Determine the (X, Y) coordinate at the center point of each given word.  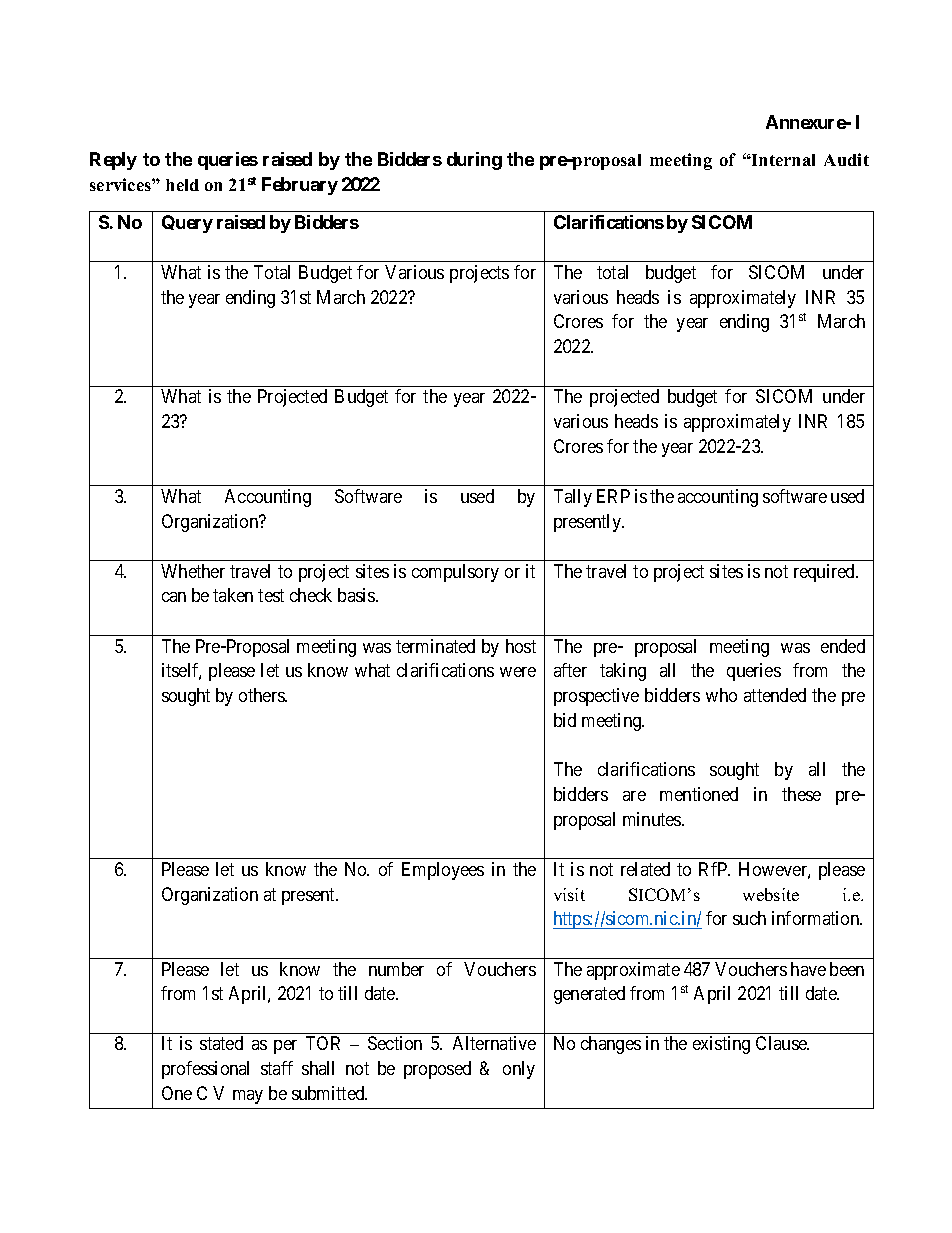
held (182, 185)
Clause (782, 1043)
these (801, 794)
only (519, 1070)
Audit (846, 159)
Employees (443, 871)
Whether (193, 571)
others (262, 695)
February (300, 186)
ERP (613, 496)
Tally (573, 498)
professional (205, 1070)
